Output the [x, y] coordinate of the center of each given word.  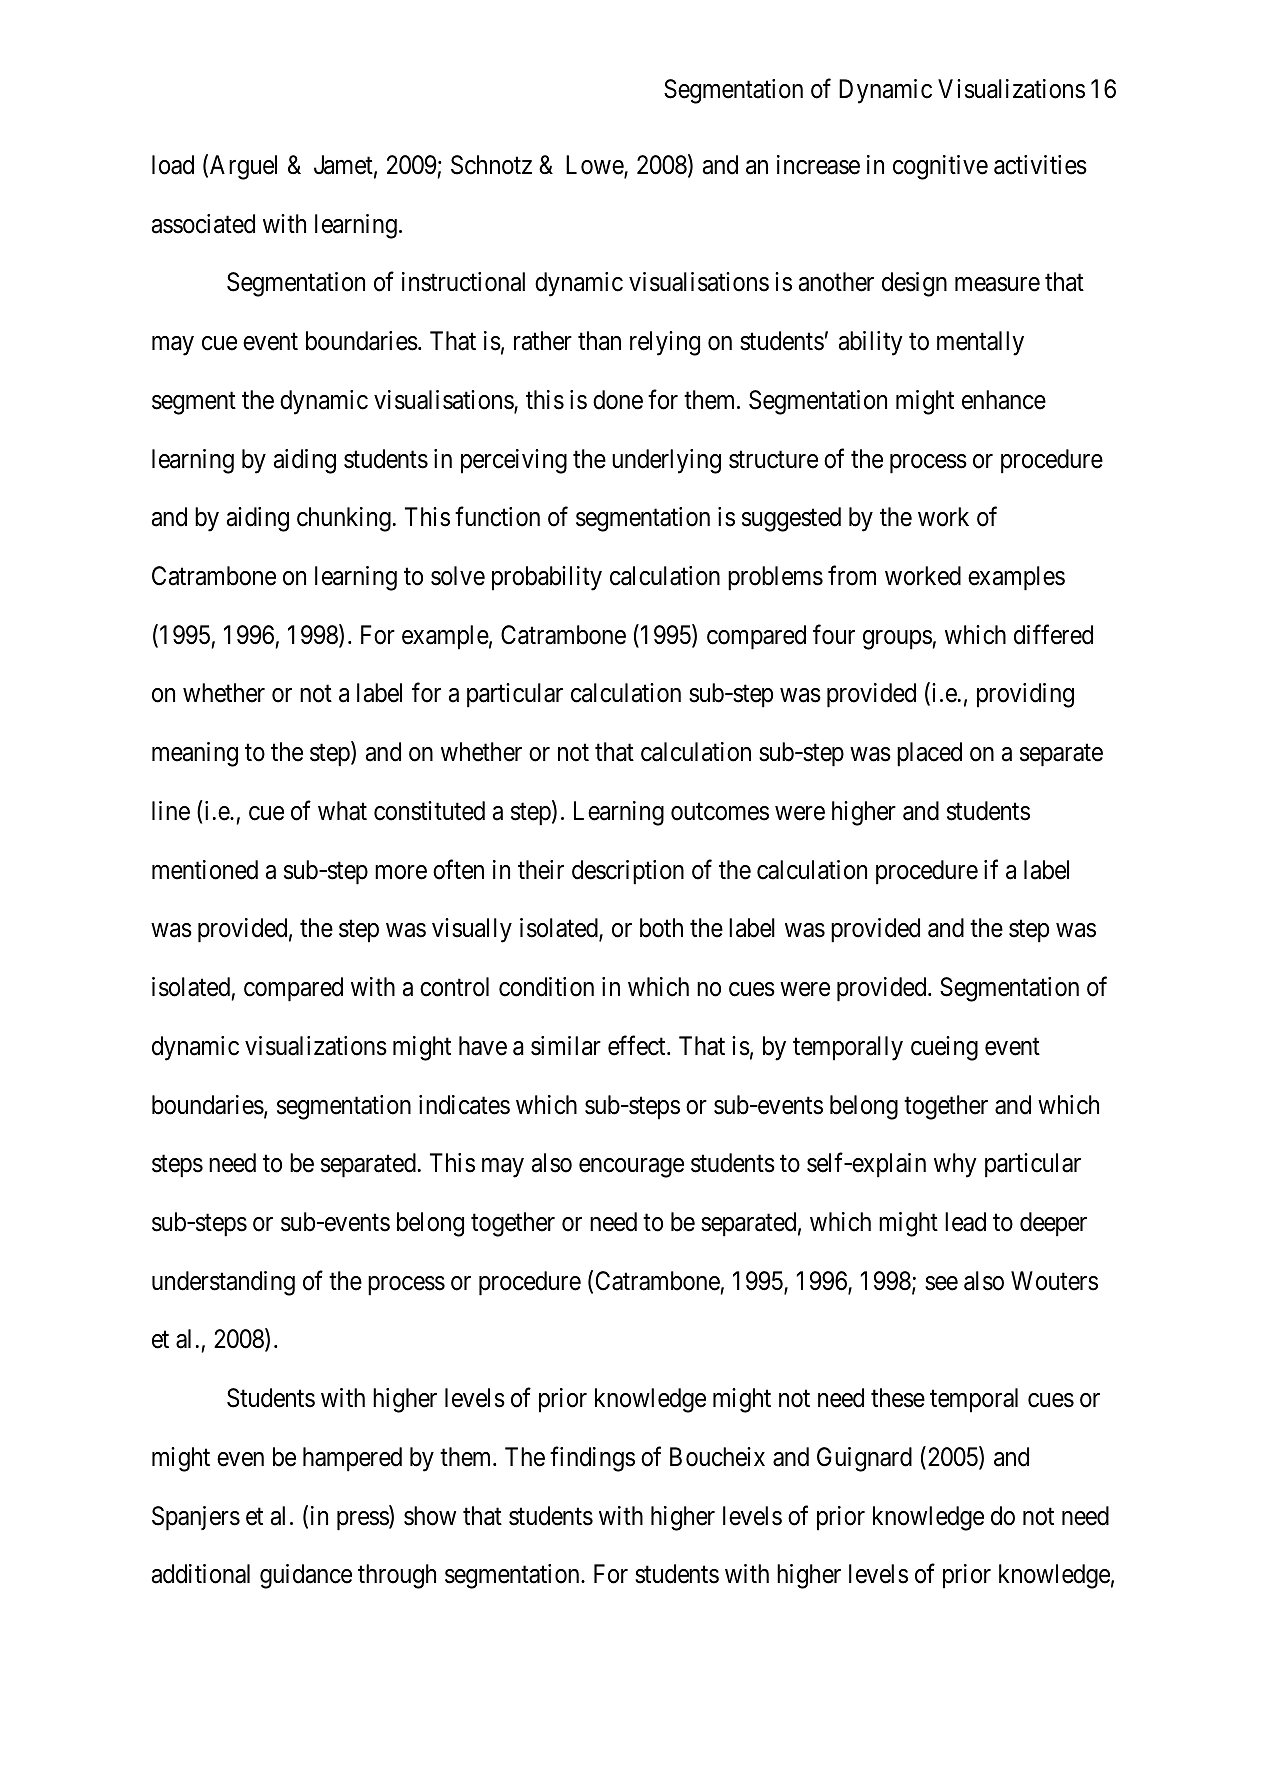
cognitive [940, 167]
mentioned [205, 870]
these [898, 1398]
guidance [306, 1576]
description [628, 872]
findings [592, 1459]
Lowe [595, 166]
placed [929, 754]
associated [203, 224]
